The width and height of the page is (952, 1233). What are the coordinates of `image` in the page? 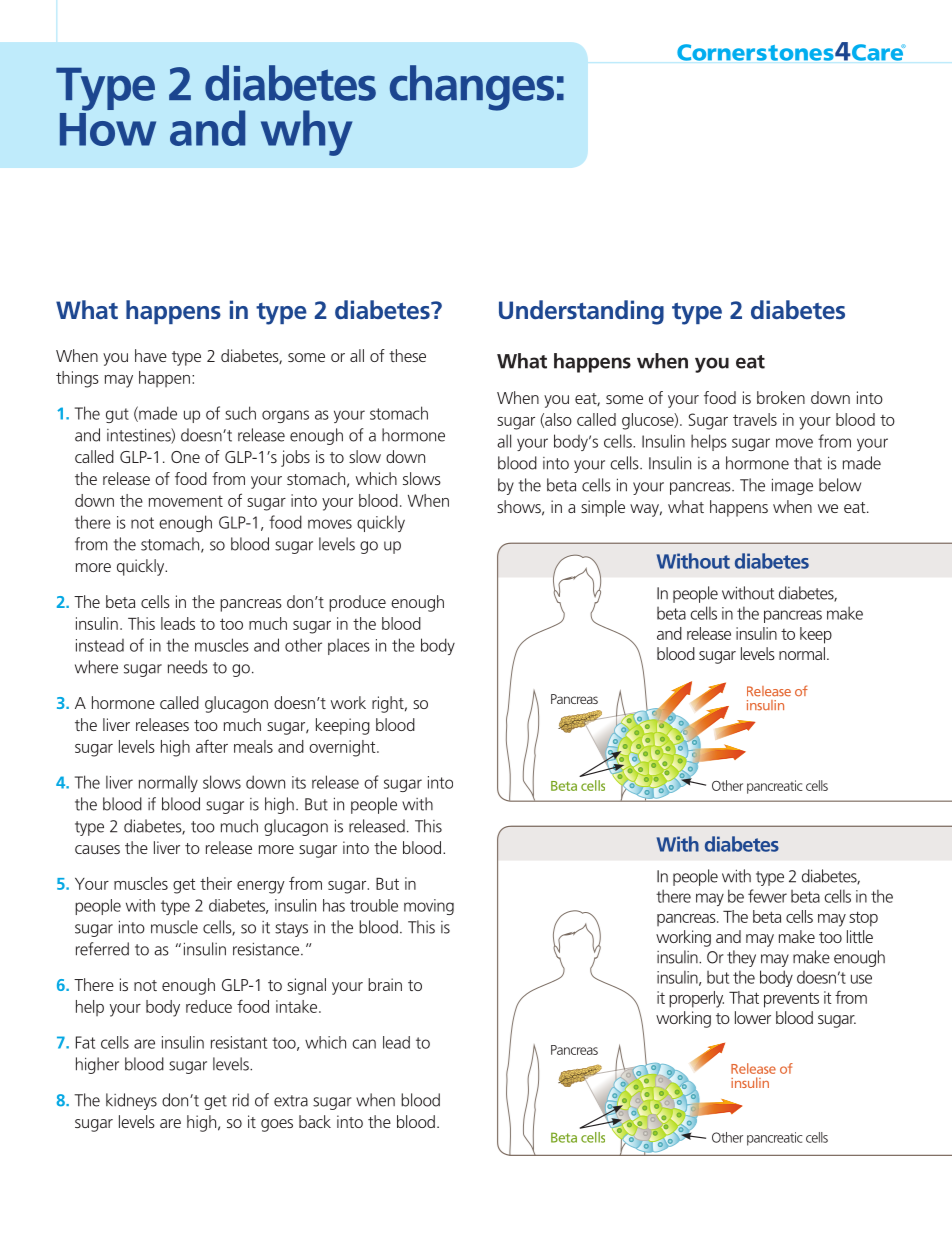 It's located at (792, 486).
